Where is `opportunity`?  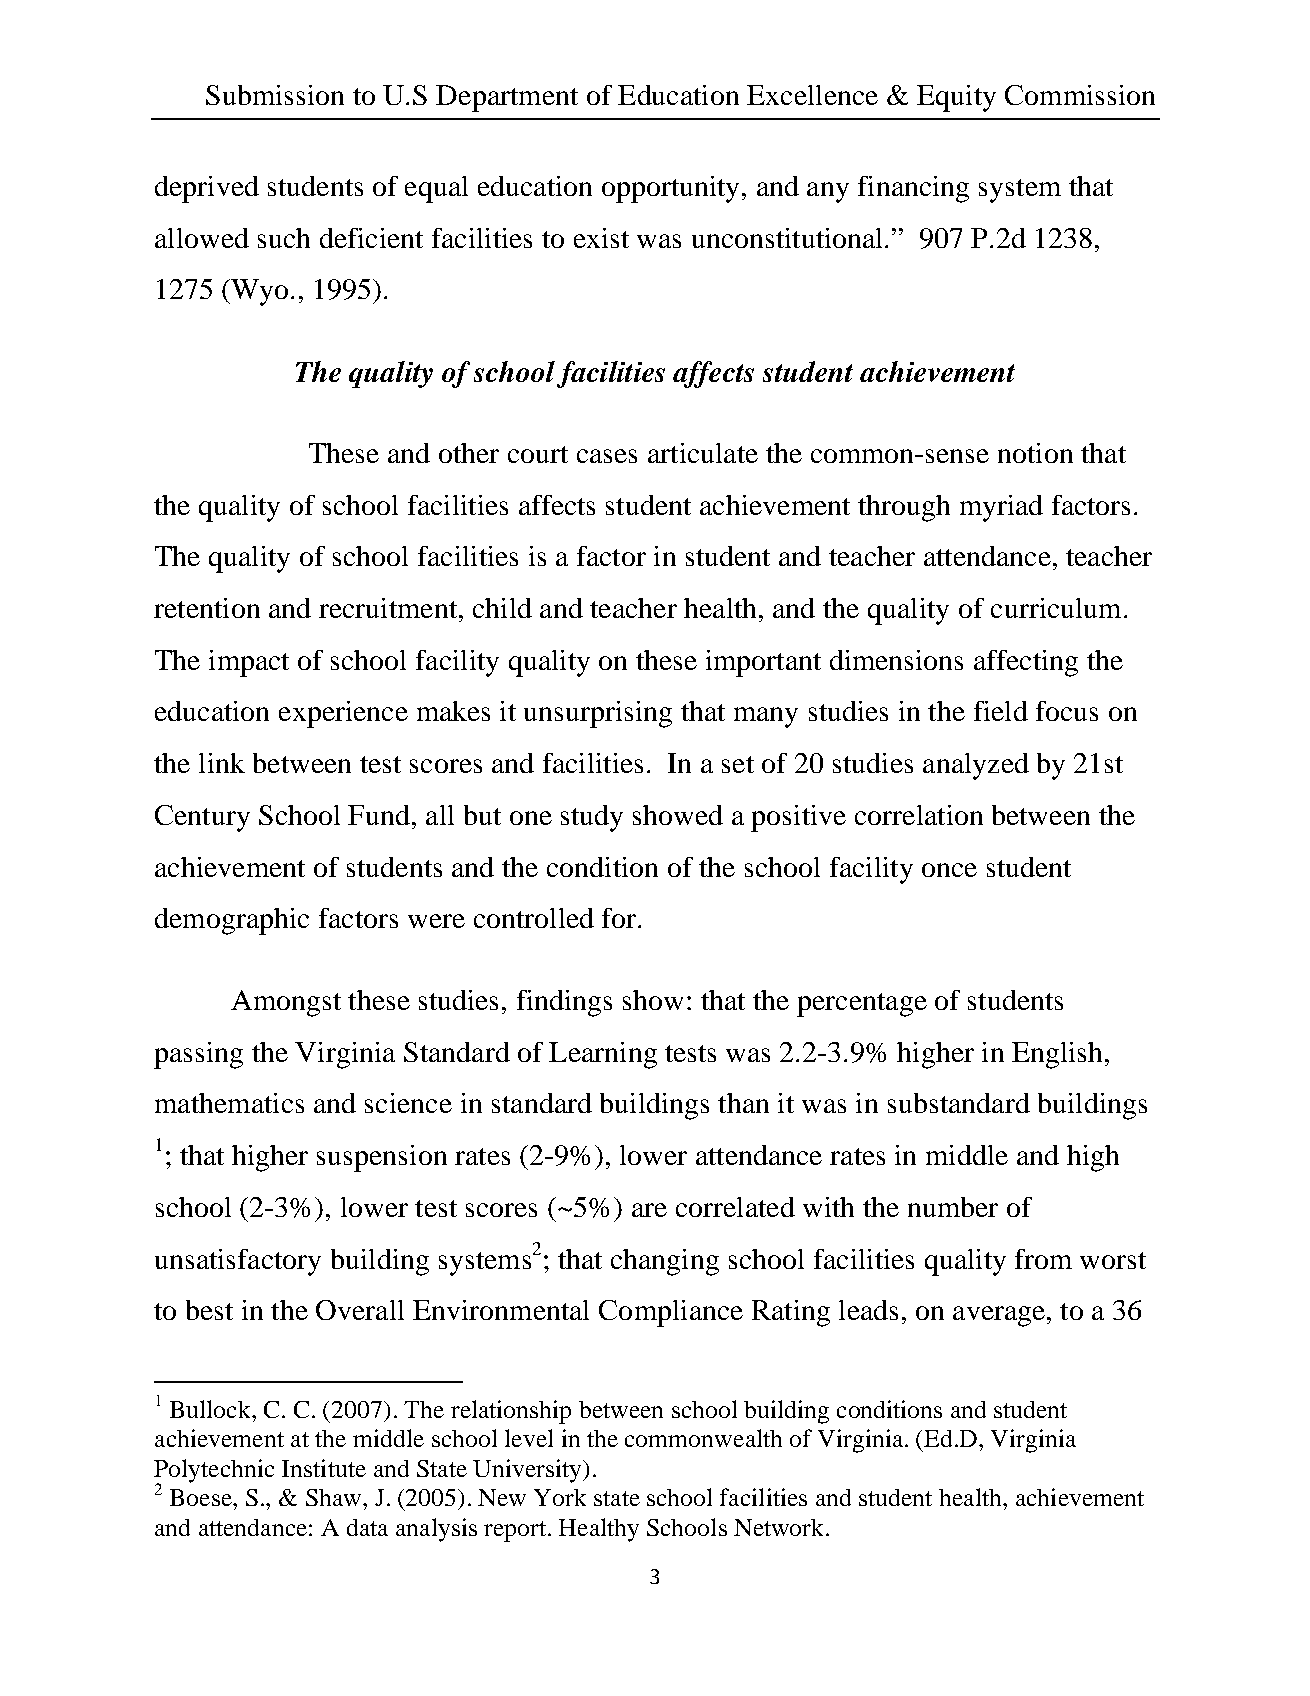
opportunity is located at coordinates (670, 189).
